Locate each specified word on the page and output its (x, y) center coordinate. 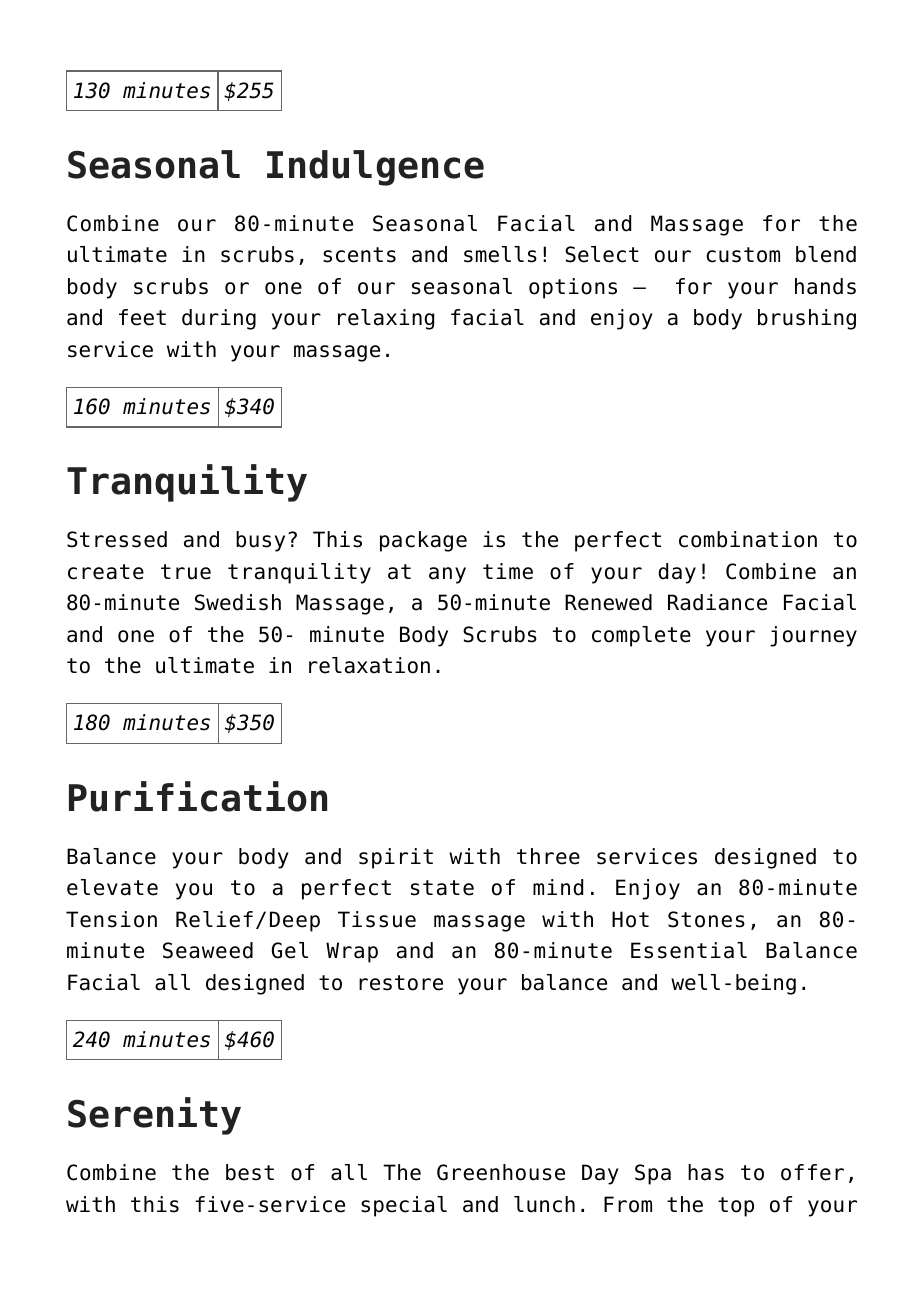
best (250, 1172)
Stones (706, 919)
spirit (396, 858)
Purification (198, 796)
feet (142, 317)
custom (743, 255)
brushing (807, 319)
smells (500, 254)
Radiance (717, 602)
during (219, 319)
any (447, 575)
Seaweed (208, 950)
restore (401, 983)
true (186, 572)
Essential (689, 950)
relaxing (386, 319)
